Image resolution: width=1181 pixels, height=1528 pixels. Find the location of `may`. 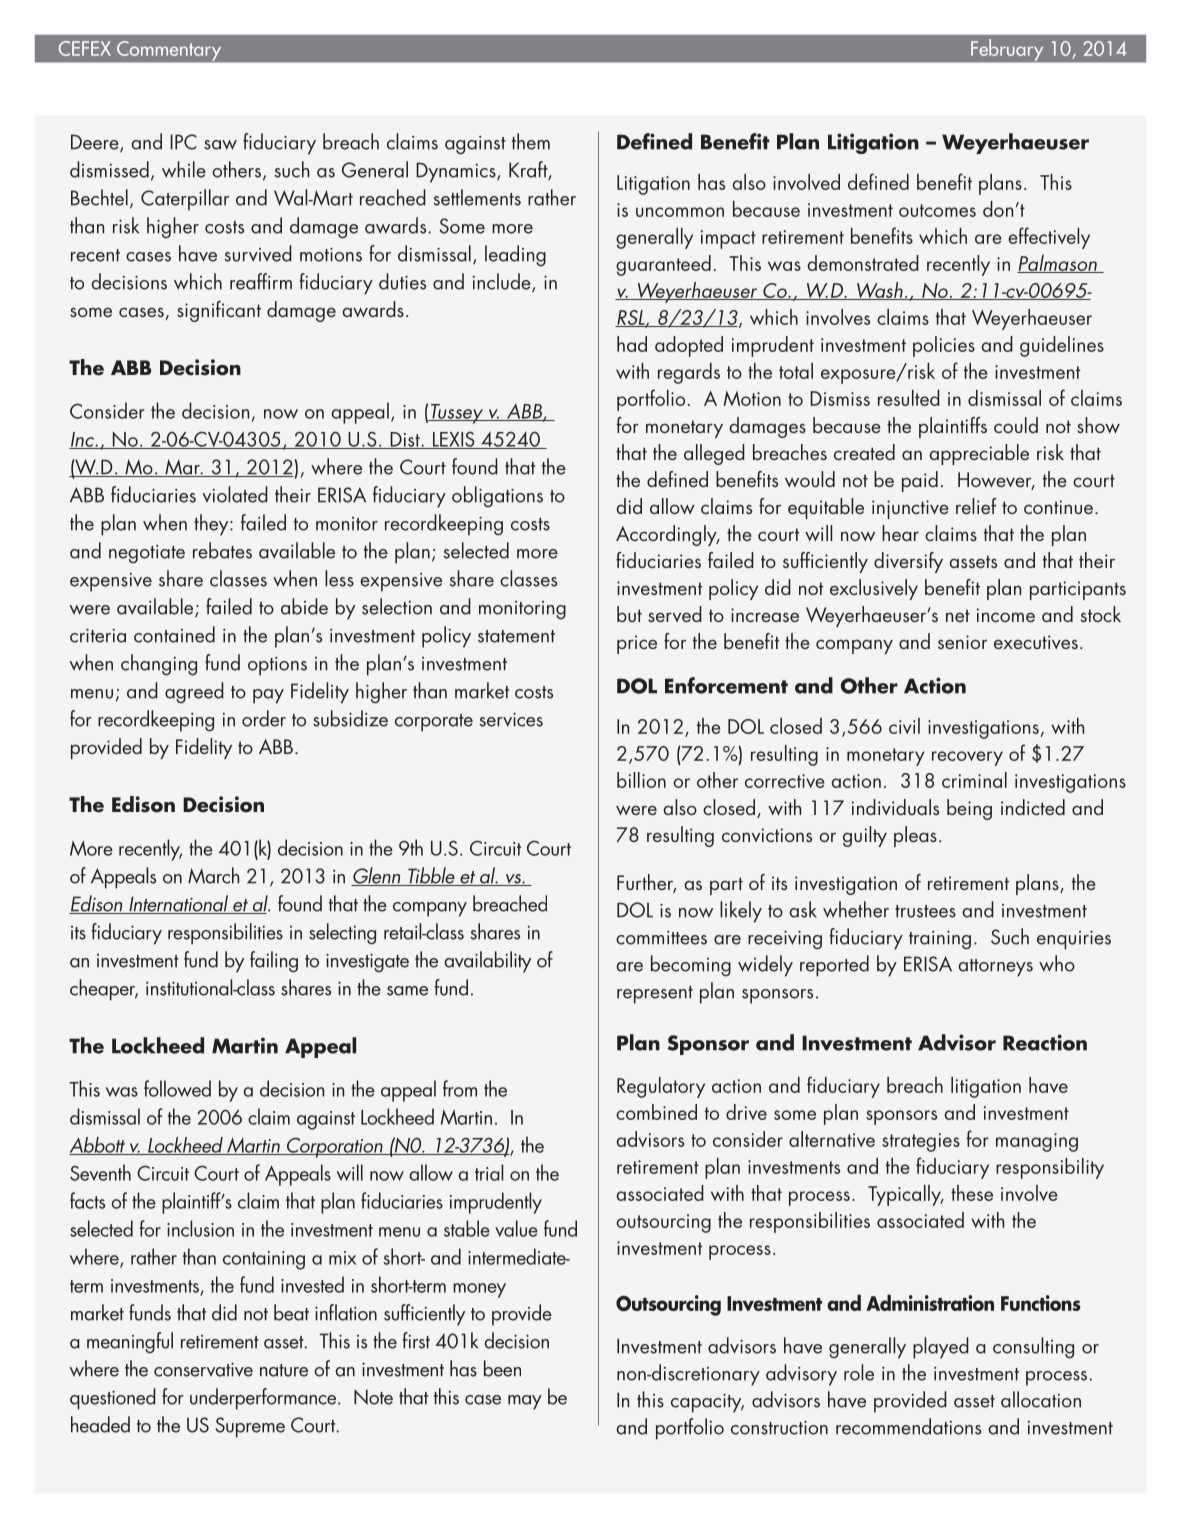

may is located at coordinates (525, 1402).
